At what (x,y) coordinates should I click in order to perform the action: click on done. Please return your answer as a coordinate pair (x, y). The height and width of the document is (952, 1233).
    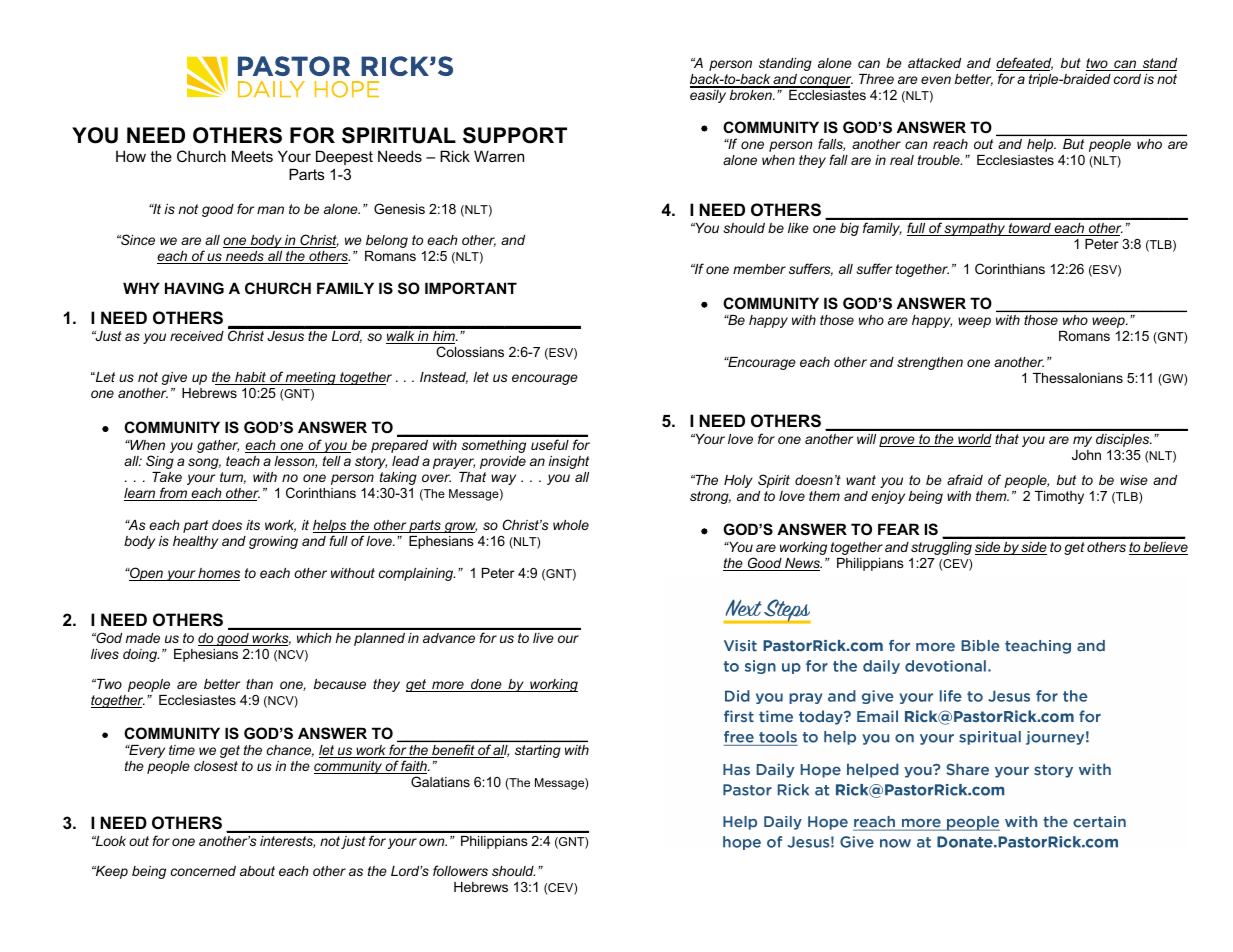
    Looking at the image, I should click on (486, 685).
